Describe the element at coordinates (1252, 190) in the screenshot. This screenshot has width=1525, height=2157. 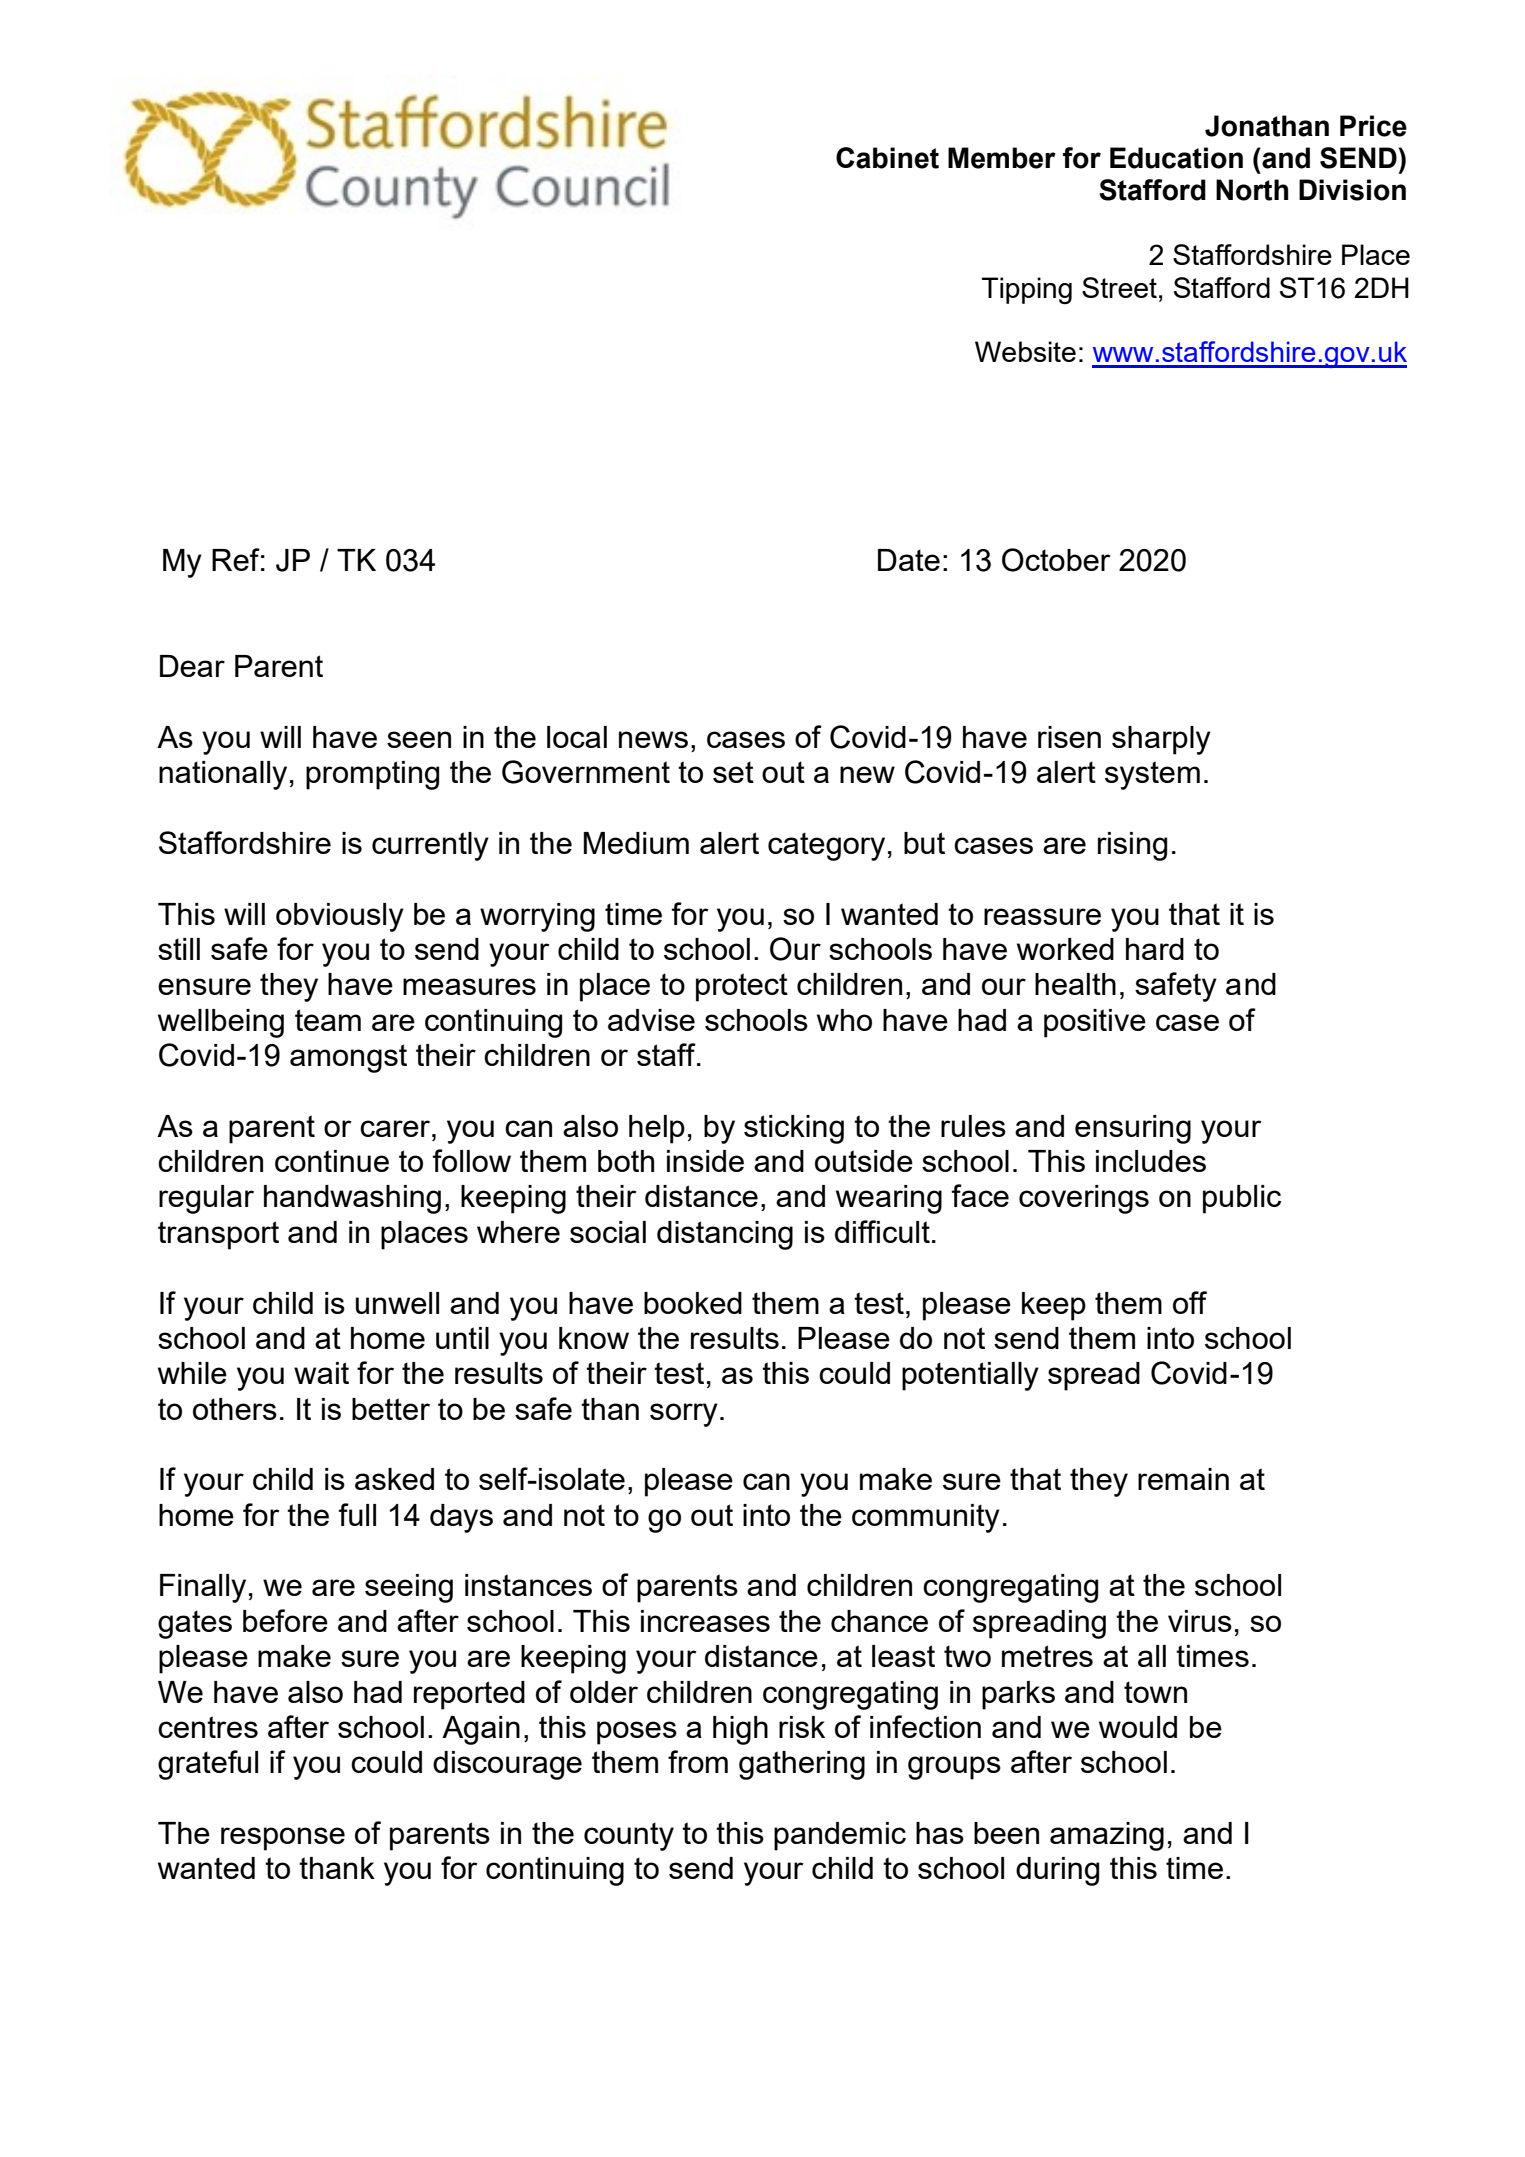
I see `North` at that location.
